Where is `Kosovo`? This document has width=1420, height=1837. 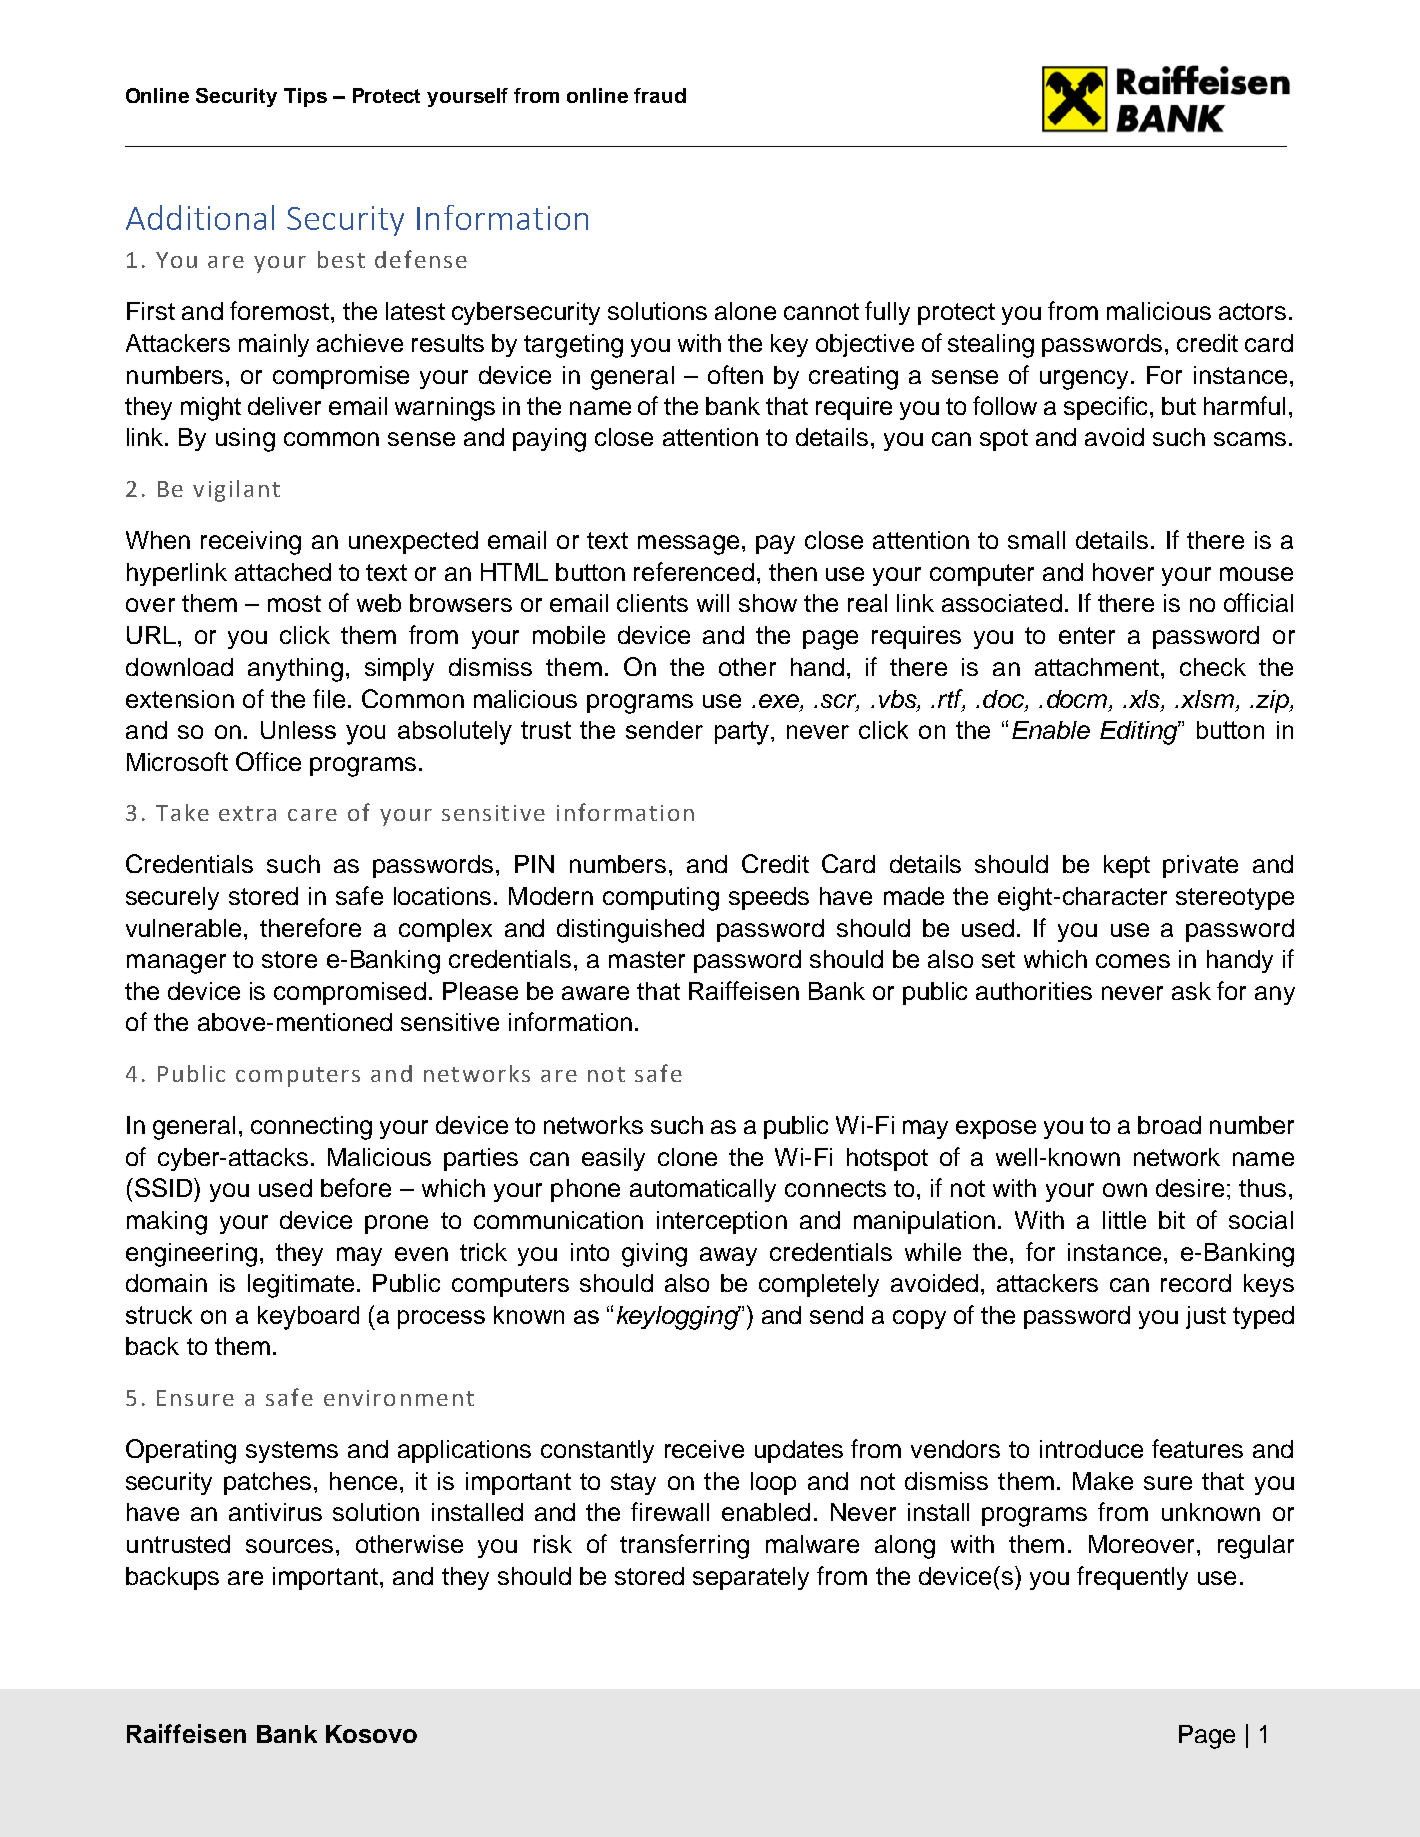 Kosovo is located at coordinates (371, 1734).
